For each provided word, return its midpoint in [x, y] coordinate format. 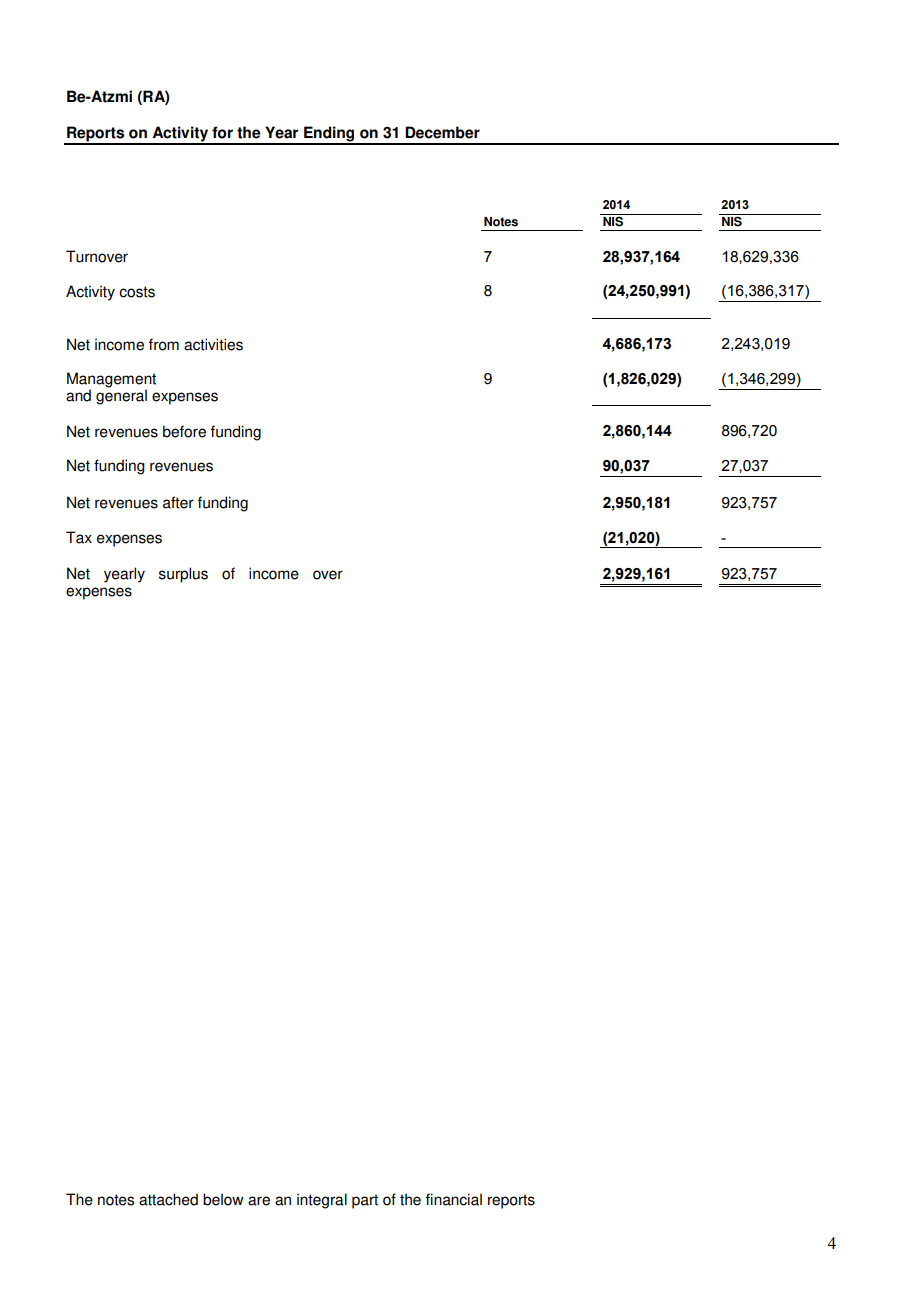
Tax [79, 537]
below [223, 1199]
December [442, 132]
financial [454, 1199]
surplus [183, 575]
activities [213, 344]
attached [168, 1199]
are [259, 1201]
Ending [329, 135]
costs [137, 292]
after [178, 502]
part [365, 1201]
